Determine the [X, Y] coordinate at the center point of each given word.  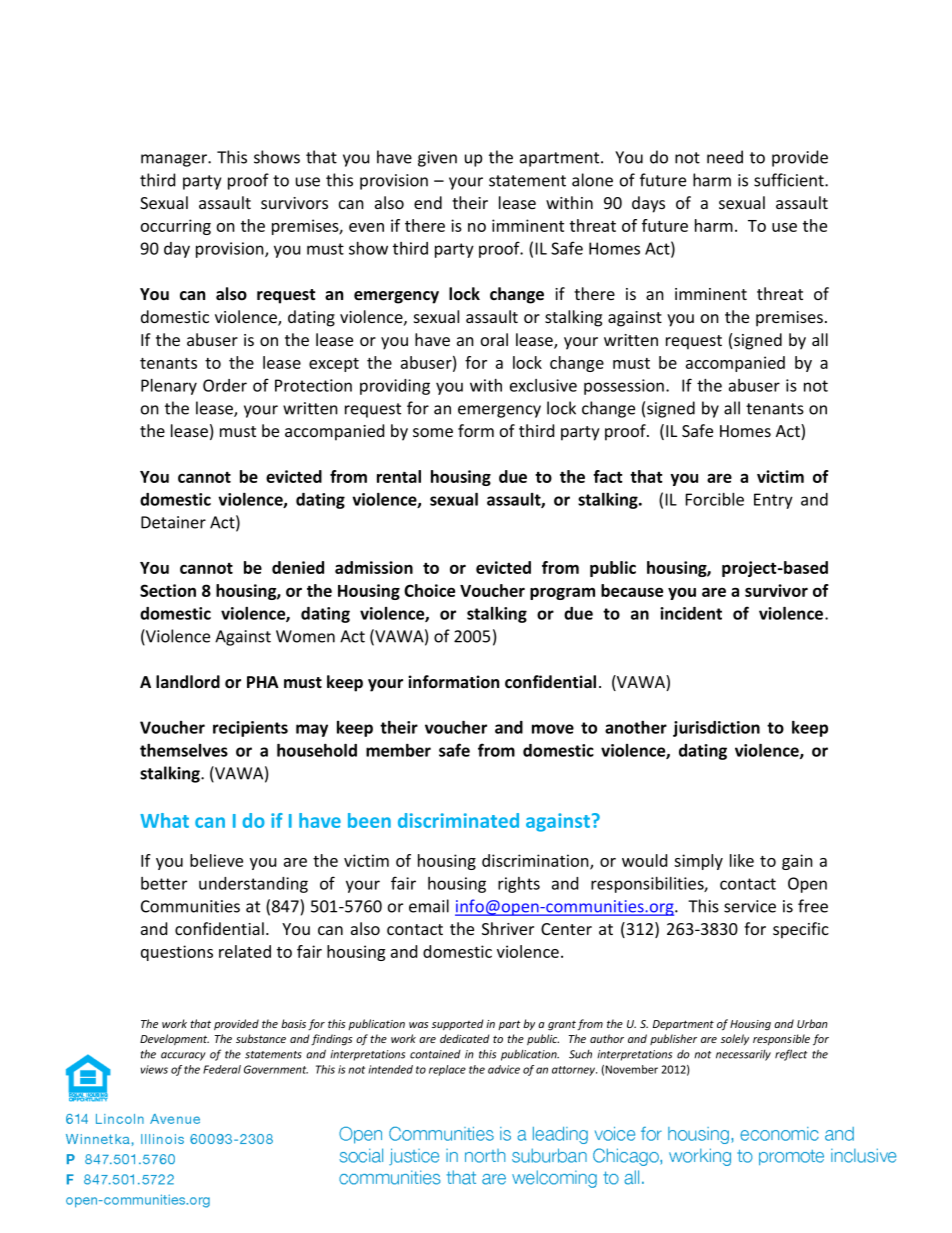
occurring [176, 227]
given [437, 159]
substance [261, 1038]
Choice [429, 590]
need [725, 157]
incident [691, 613]
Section [168, 590]
